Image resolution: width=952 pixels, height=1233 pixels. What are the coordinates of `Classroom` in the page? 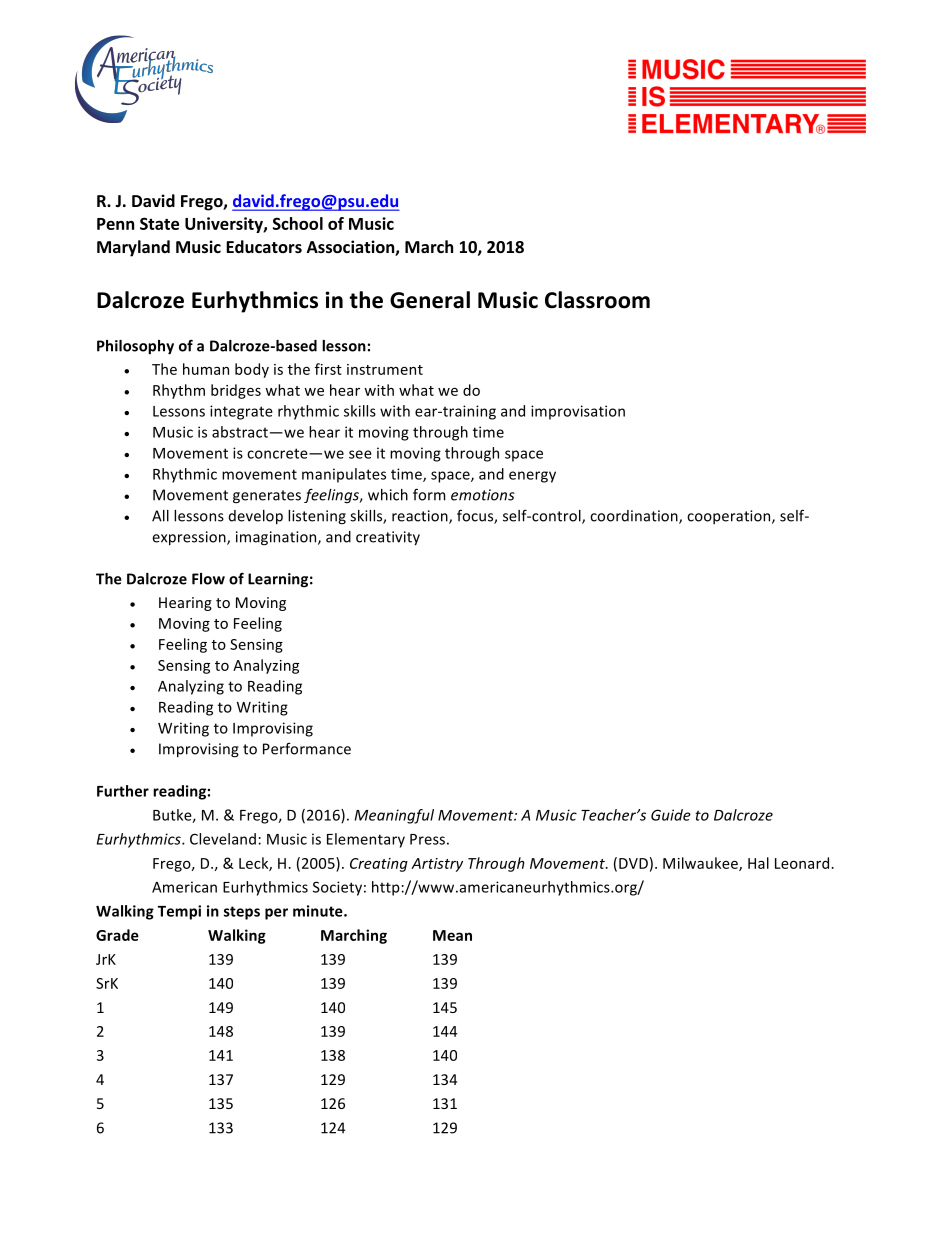 It's located at (597, 300).
